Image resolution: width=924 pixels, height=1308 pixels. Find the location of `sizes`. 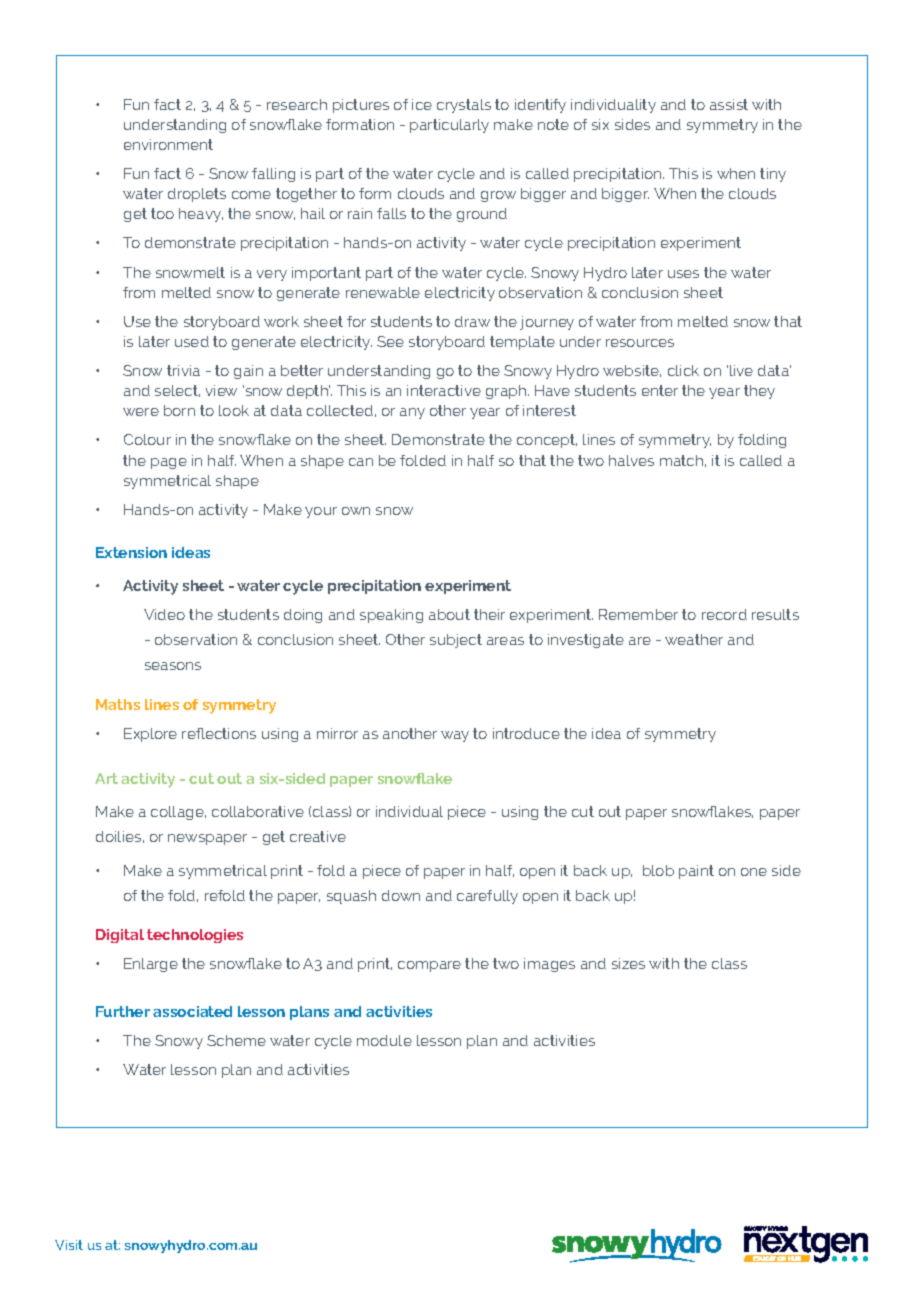

sizes is located at coordinates (628, 963).
